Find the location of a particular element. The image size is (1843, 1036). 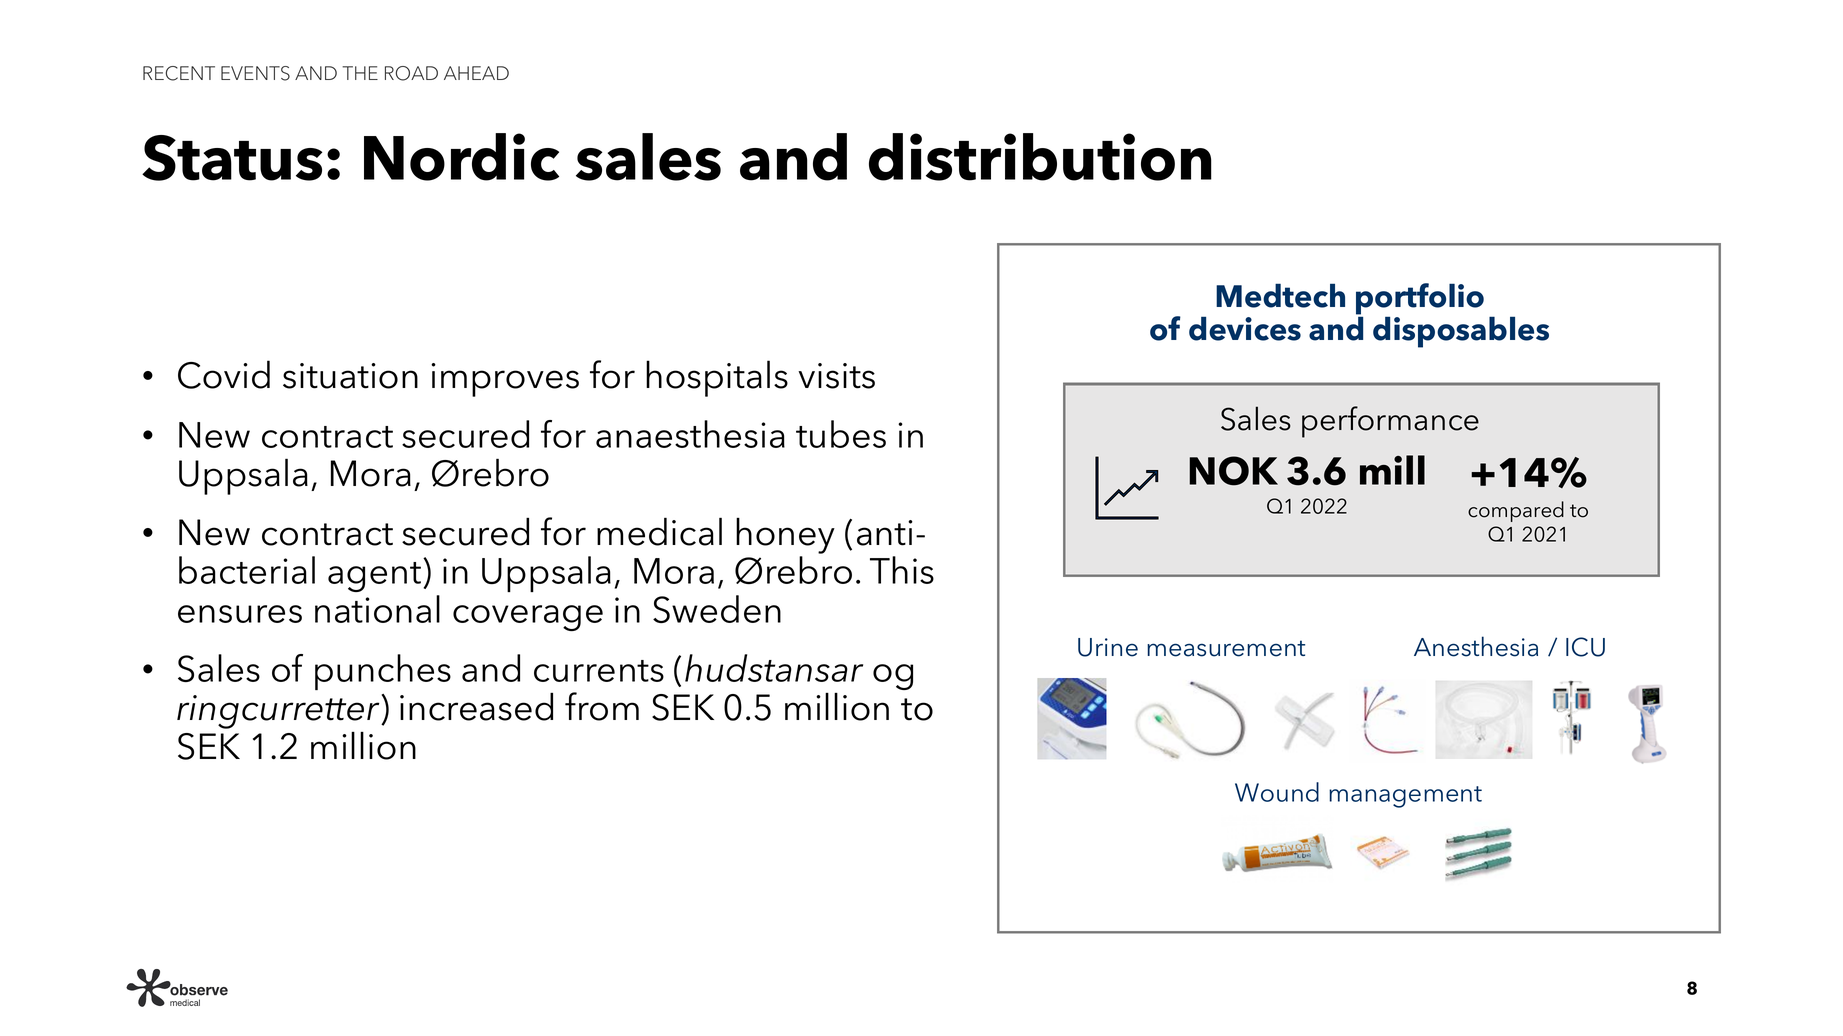

Status is located at coordinates (232, 158).
